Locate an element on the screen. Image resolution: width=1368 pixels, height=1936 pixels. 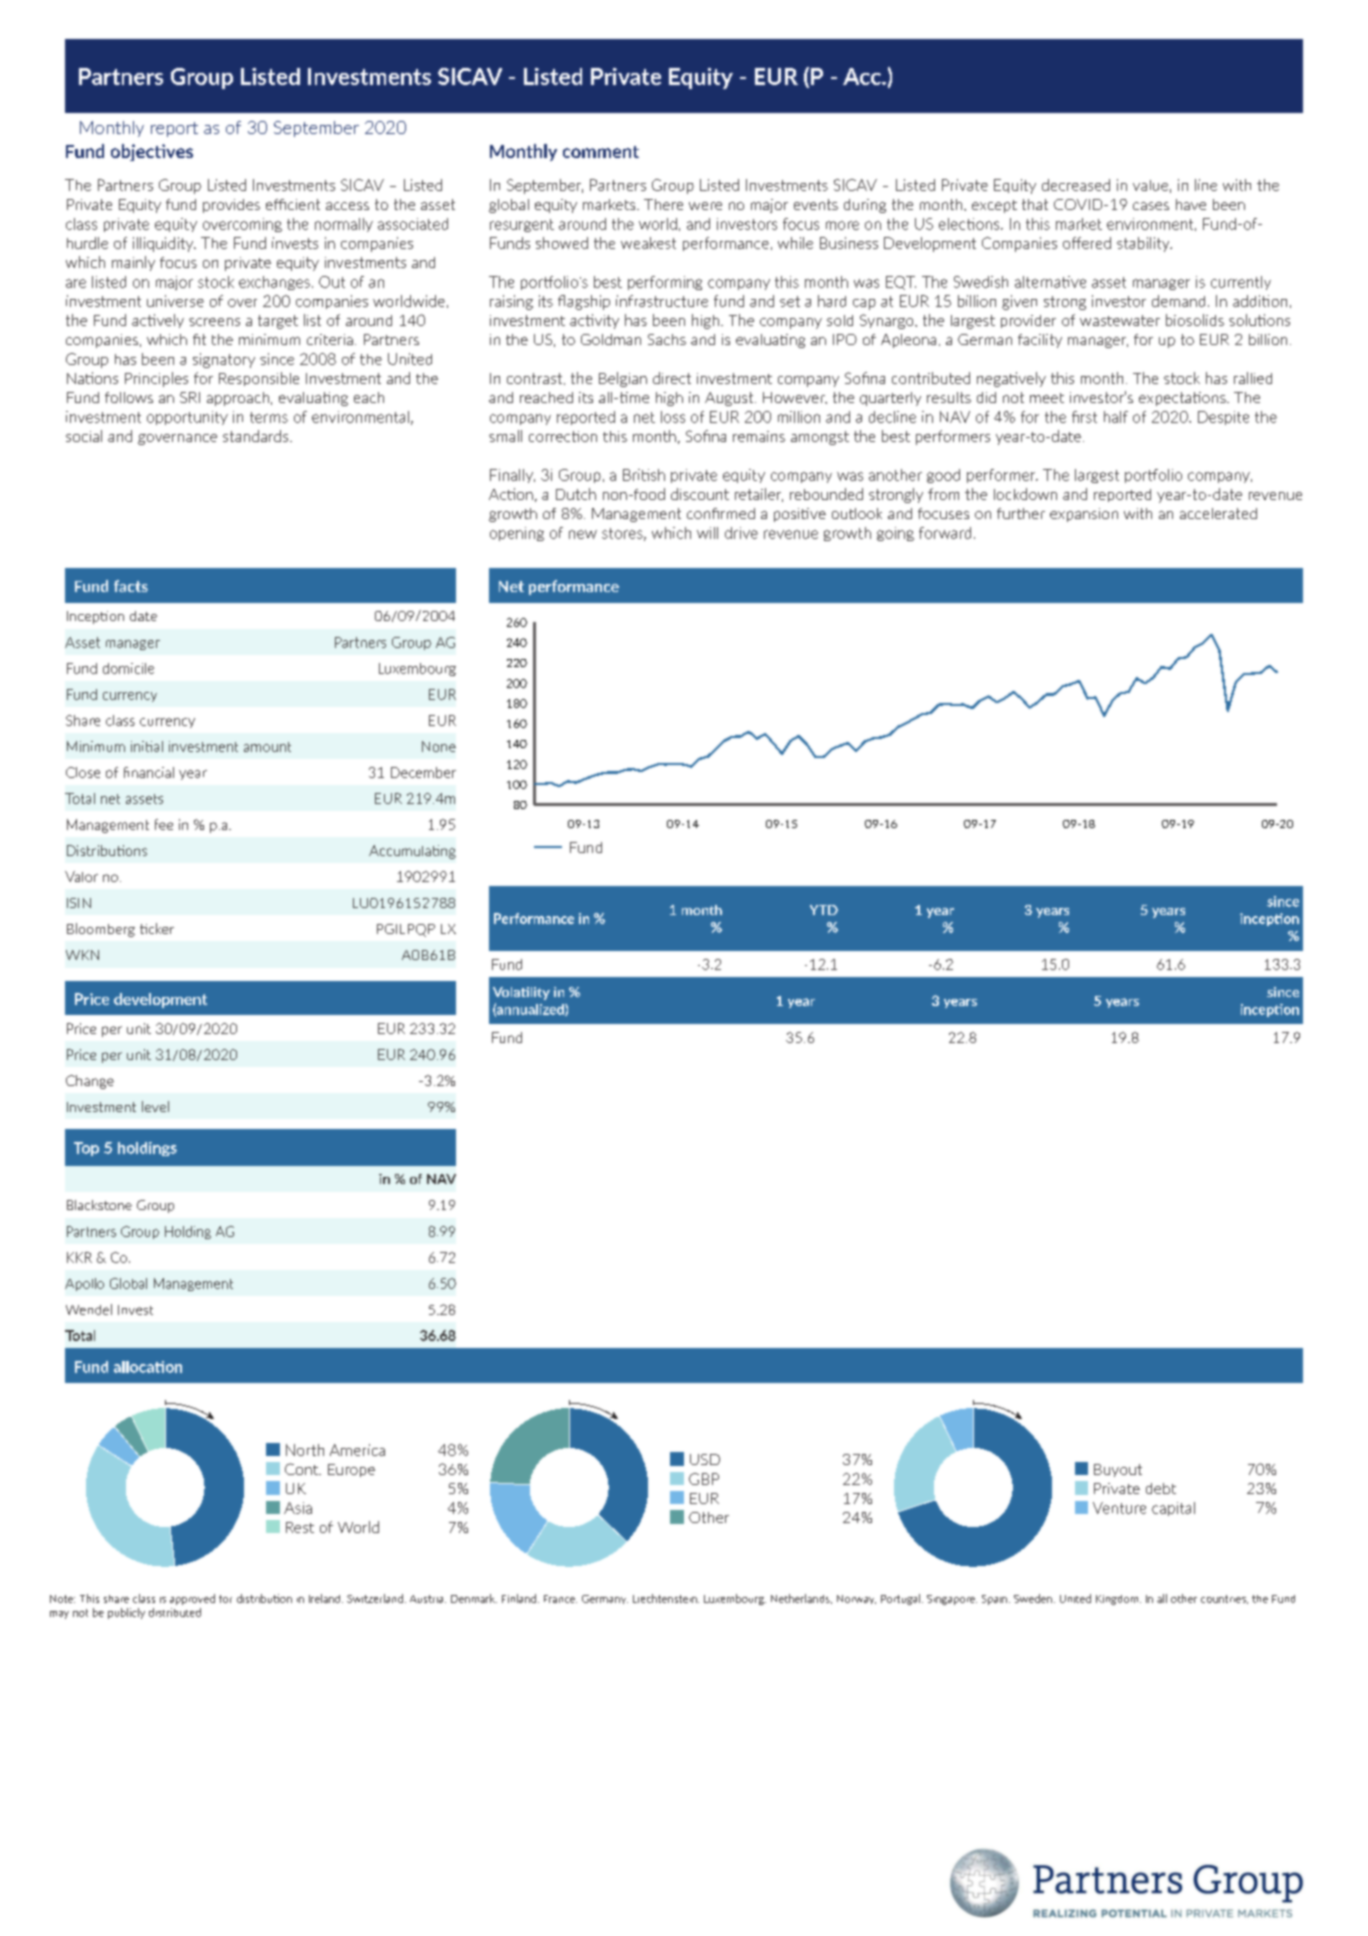
There is located at coordinates (663, 204).
